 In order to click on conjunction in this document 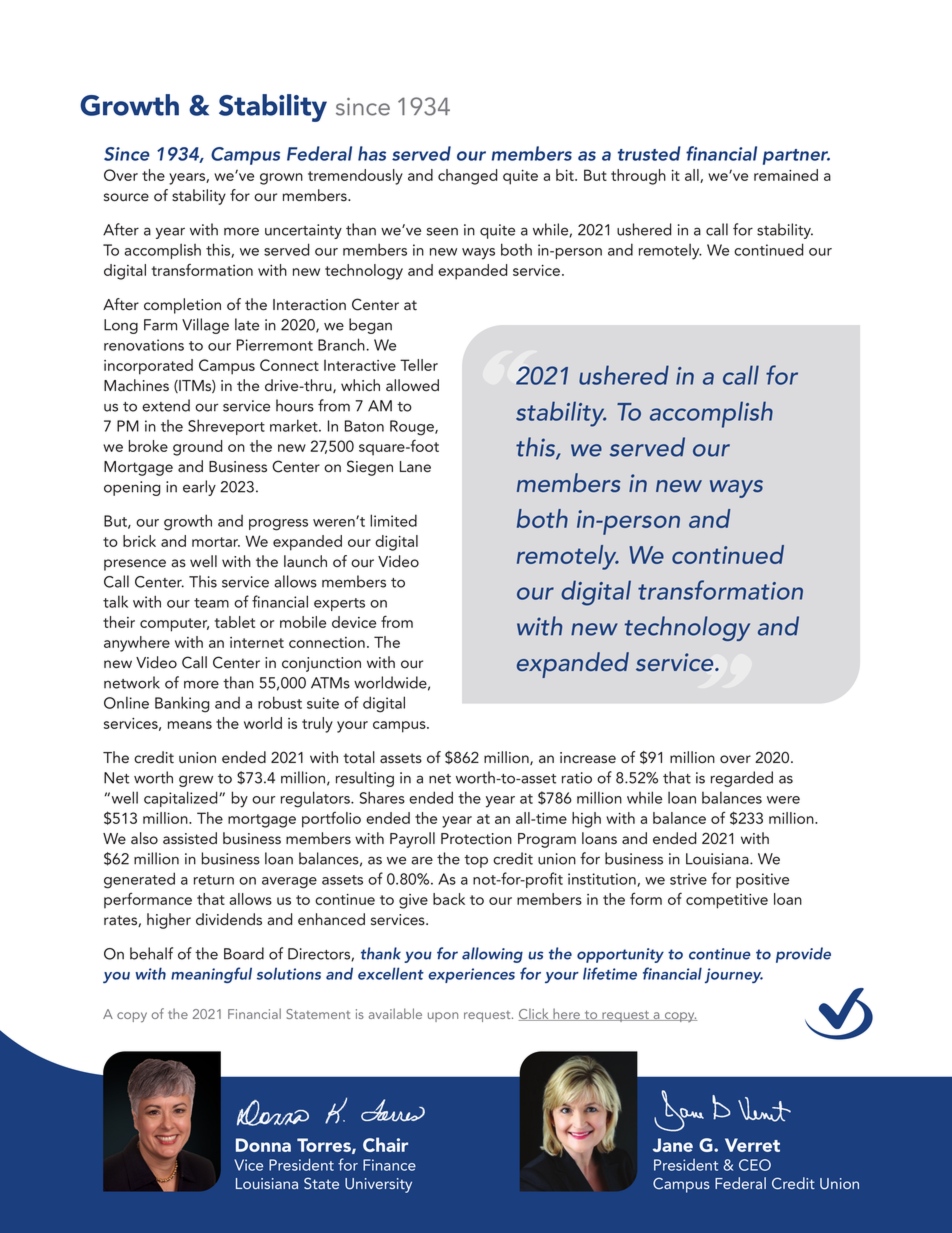, I will do `click(321, 664)`.
